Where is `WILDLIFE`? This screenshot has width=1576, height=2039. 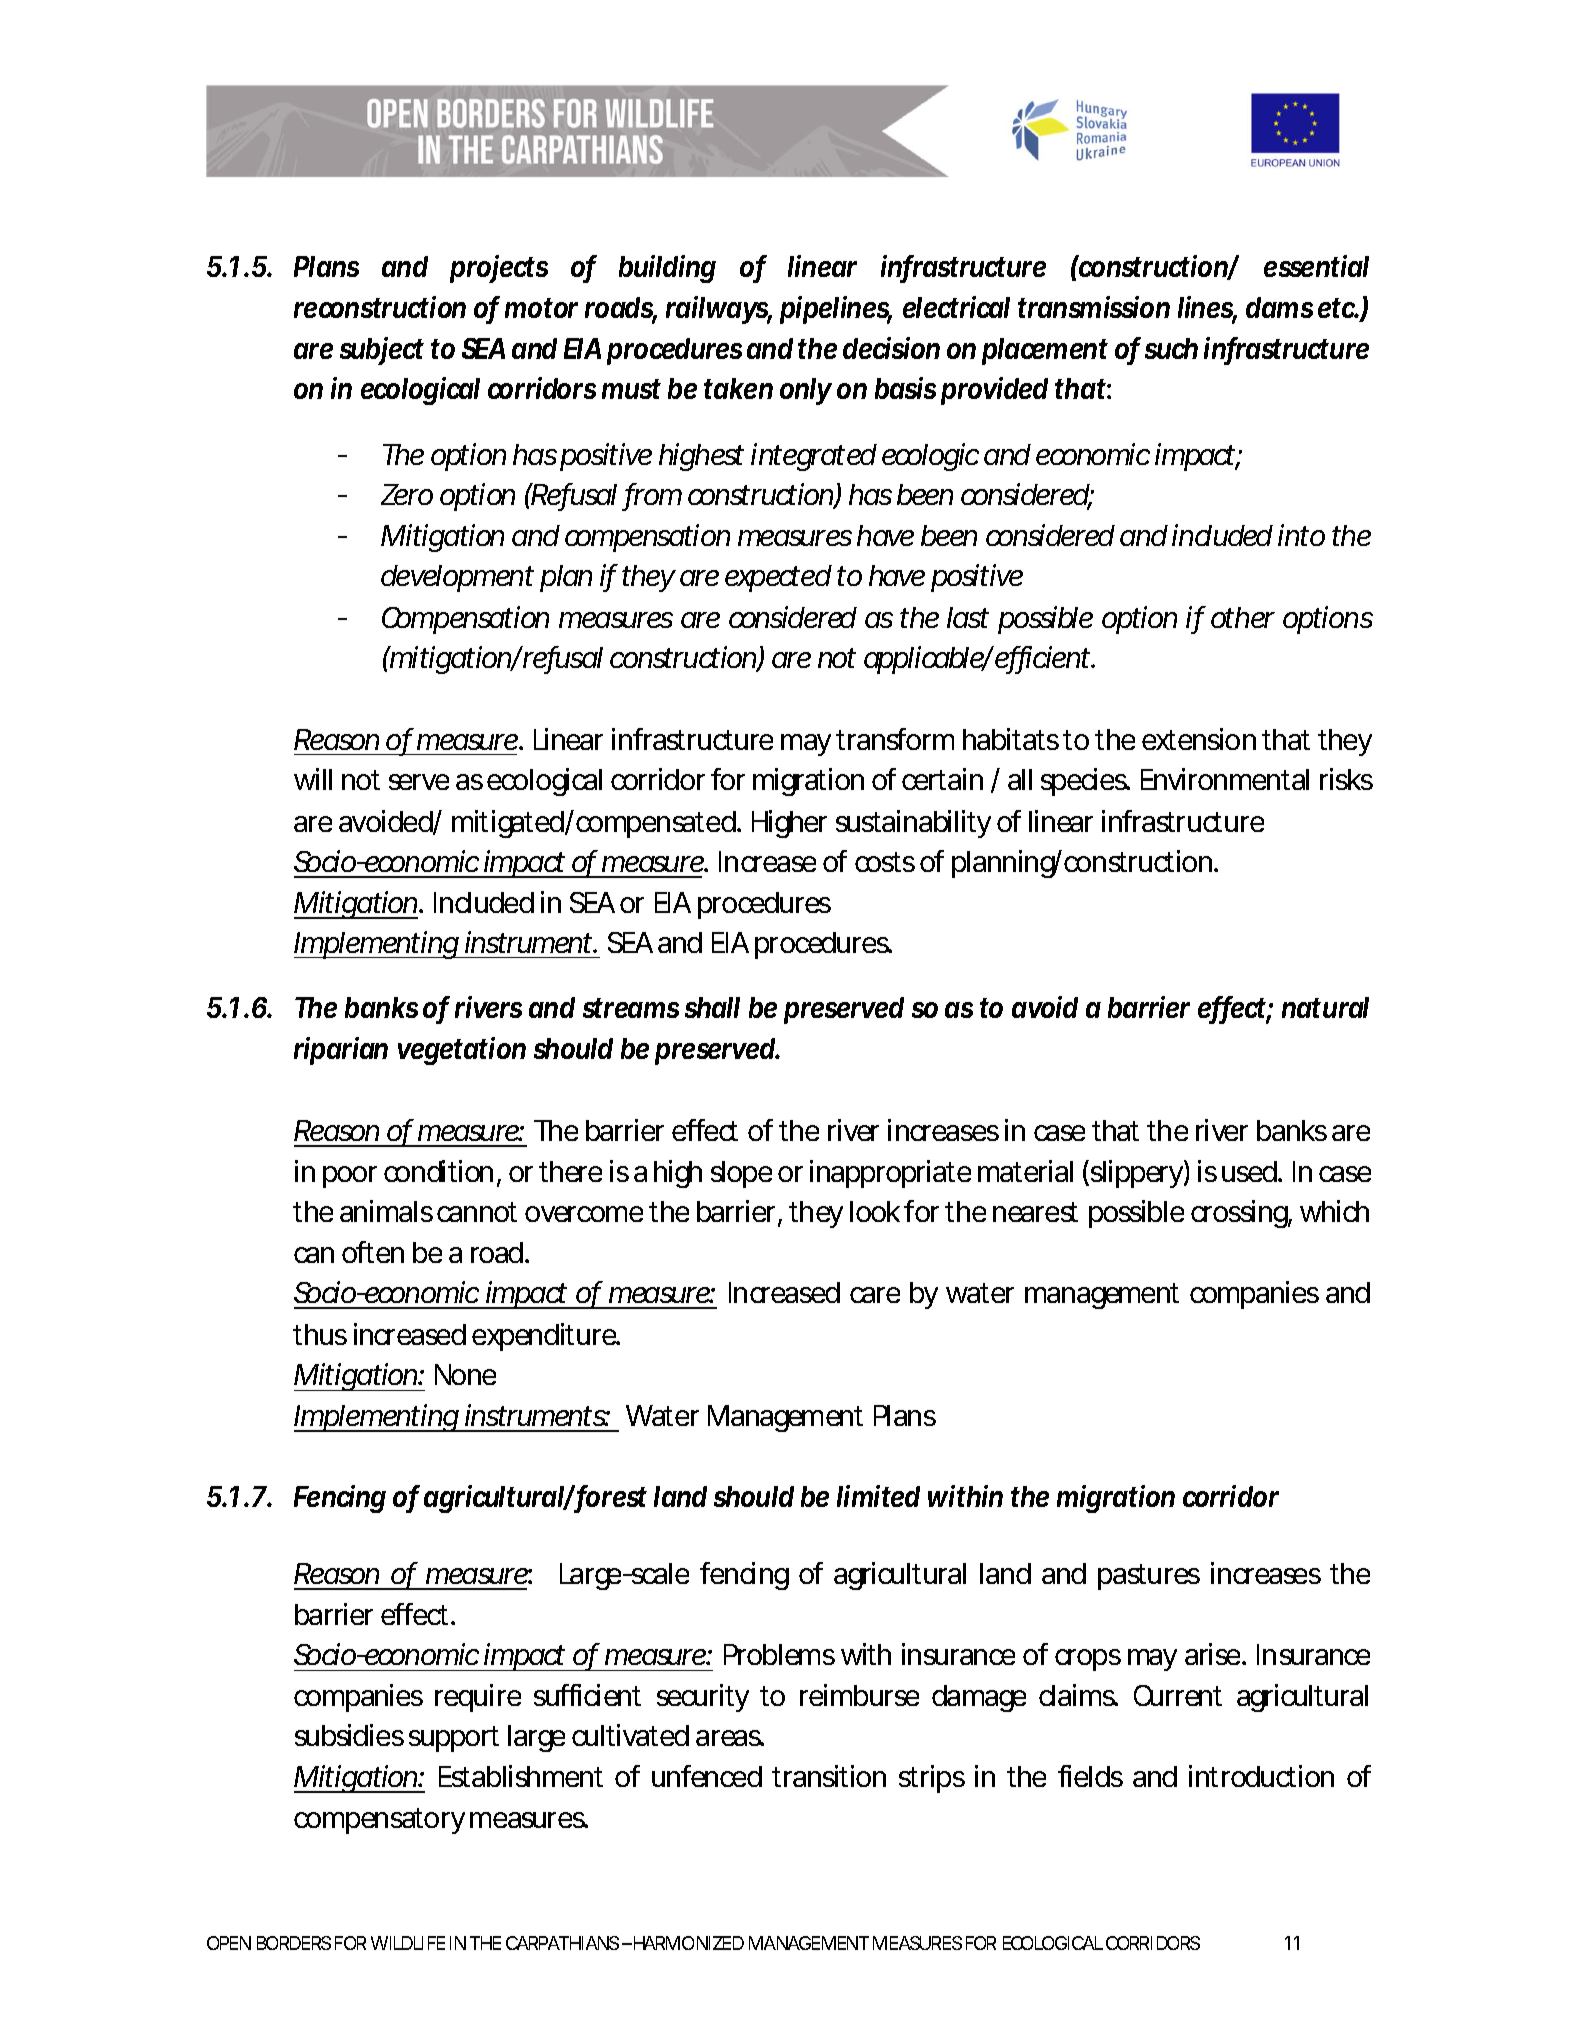
WILDLIFE is located at coordinates (408, 1943).
